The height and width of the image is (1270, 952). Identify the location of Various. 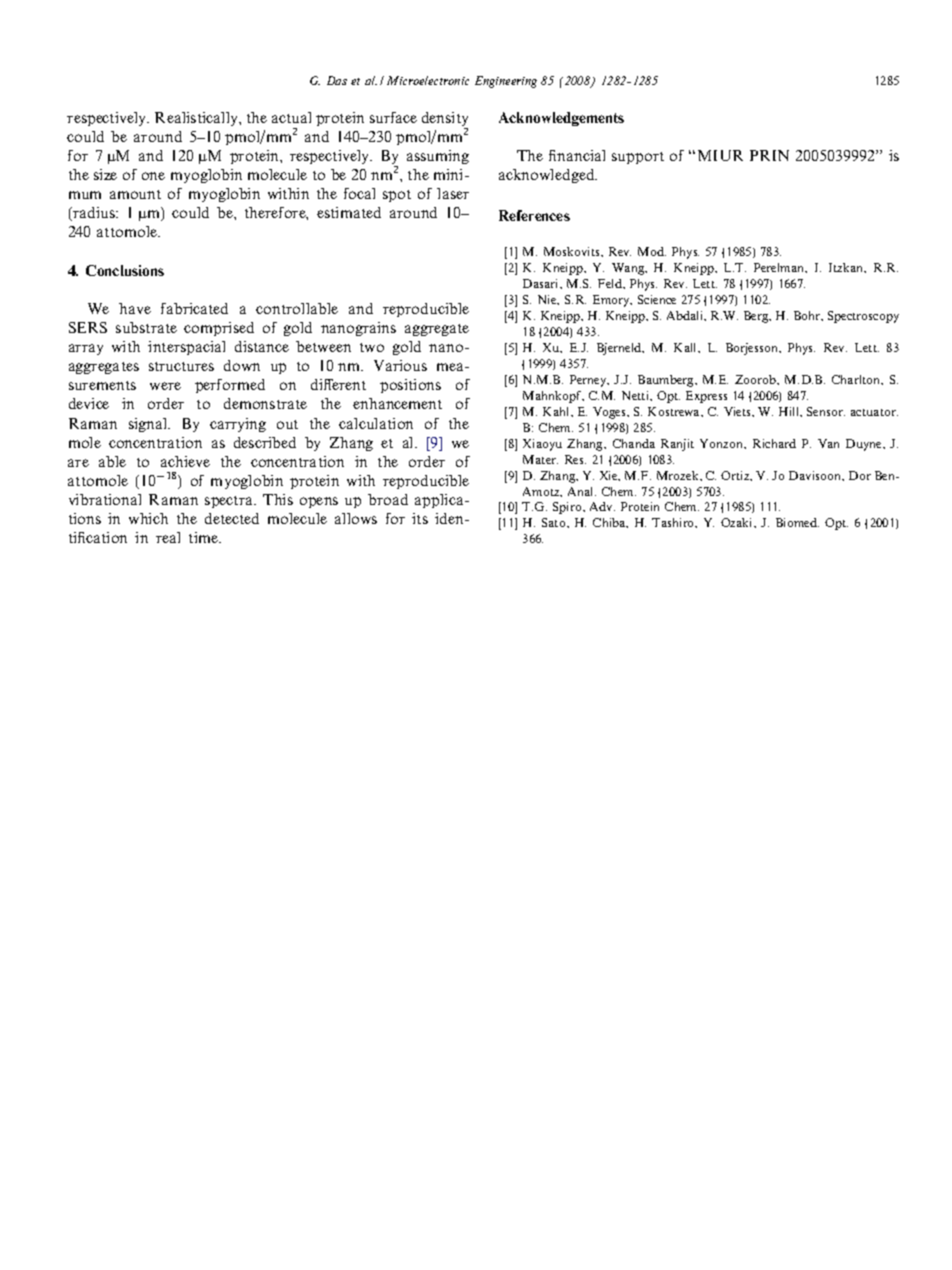
(400, 365).
